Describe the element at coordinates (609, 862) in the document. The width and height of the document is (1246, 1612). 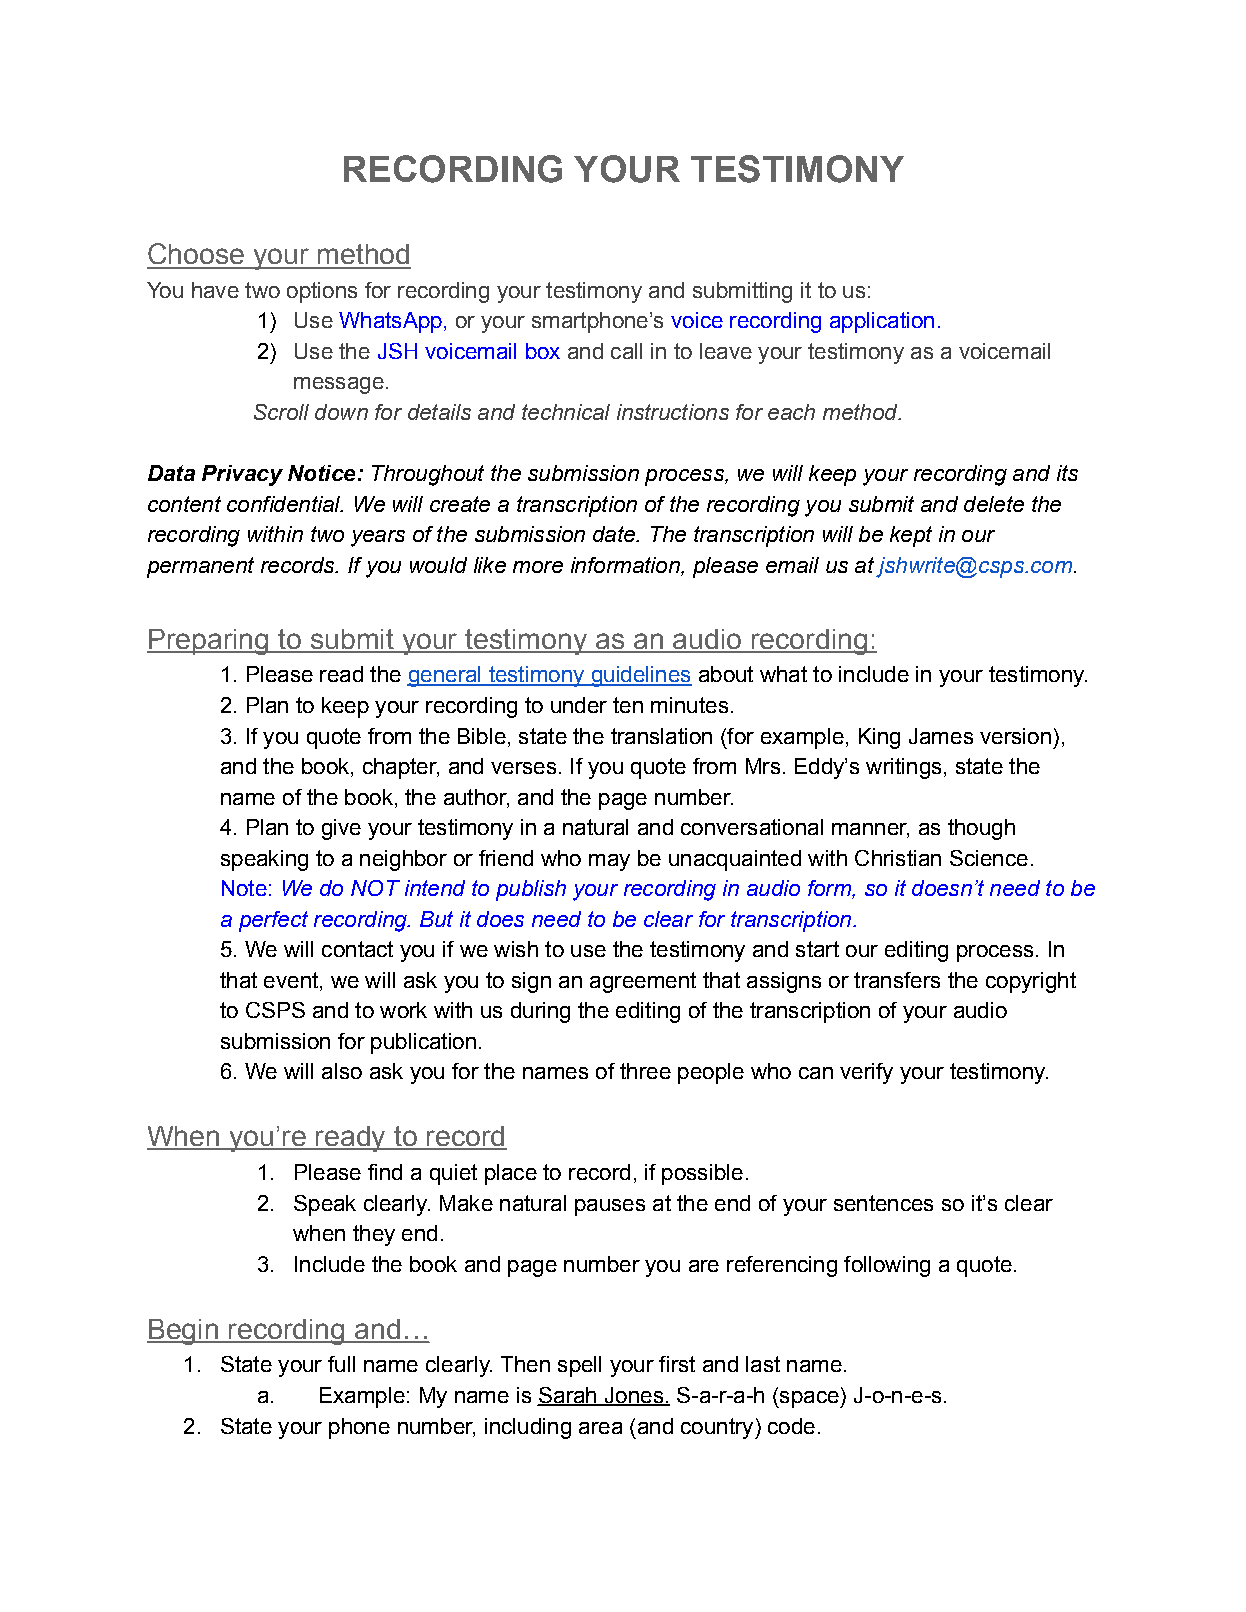
I see `may` at that location.
